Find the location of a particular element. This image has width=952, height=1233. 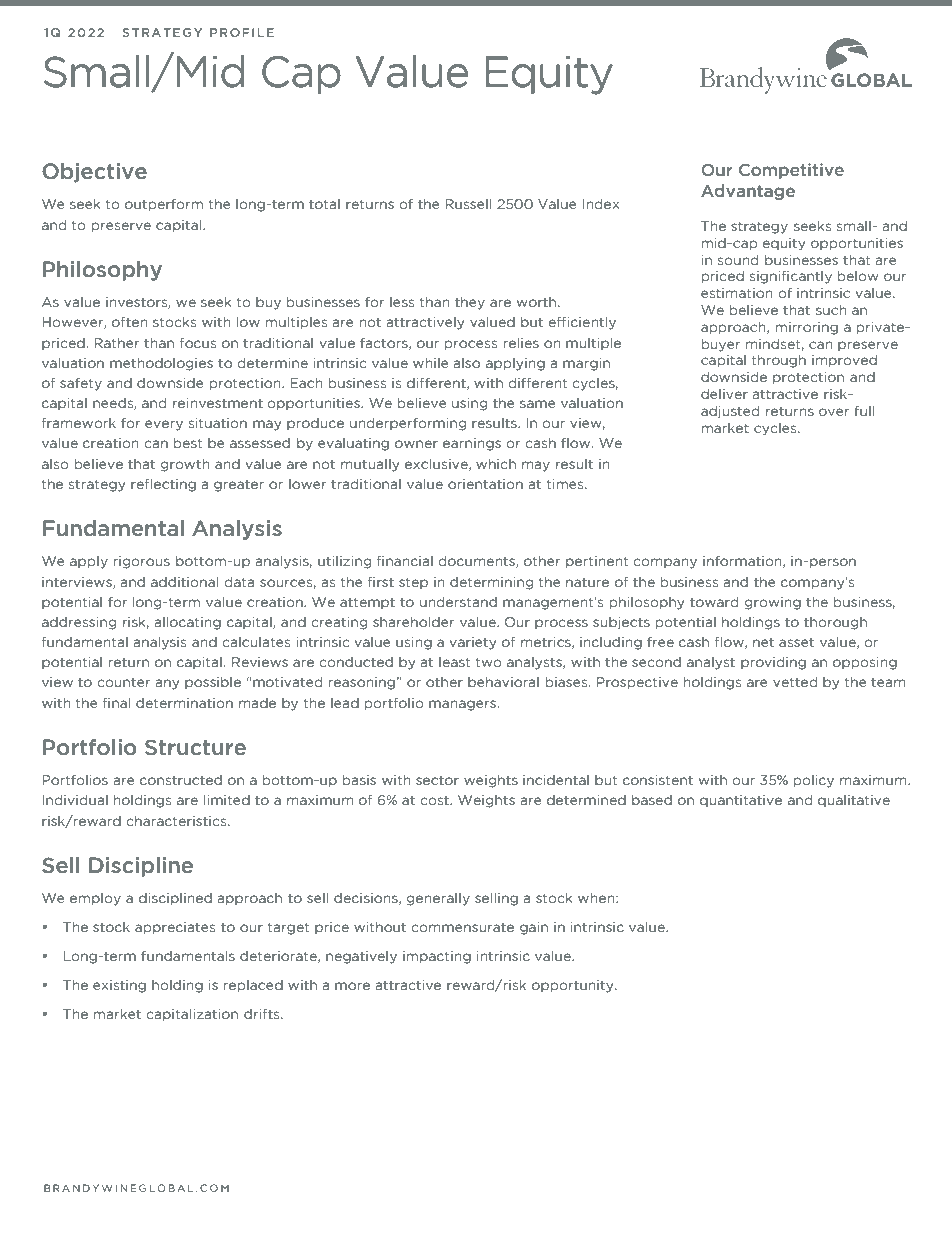

often is located at coordinates (130, 321).
